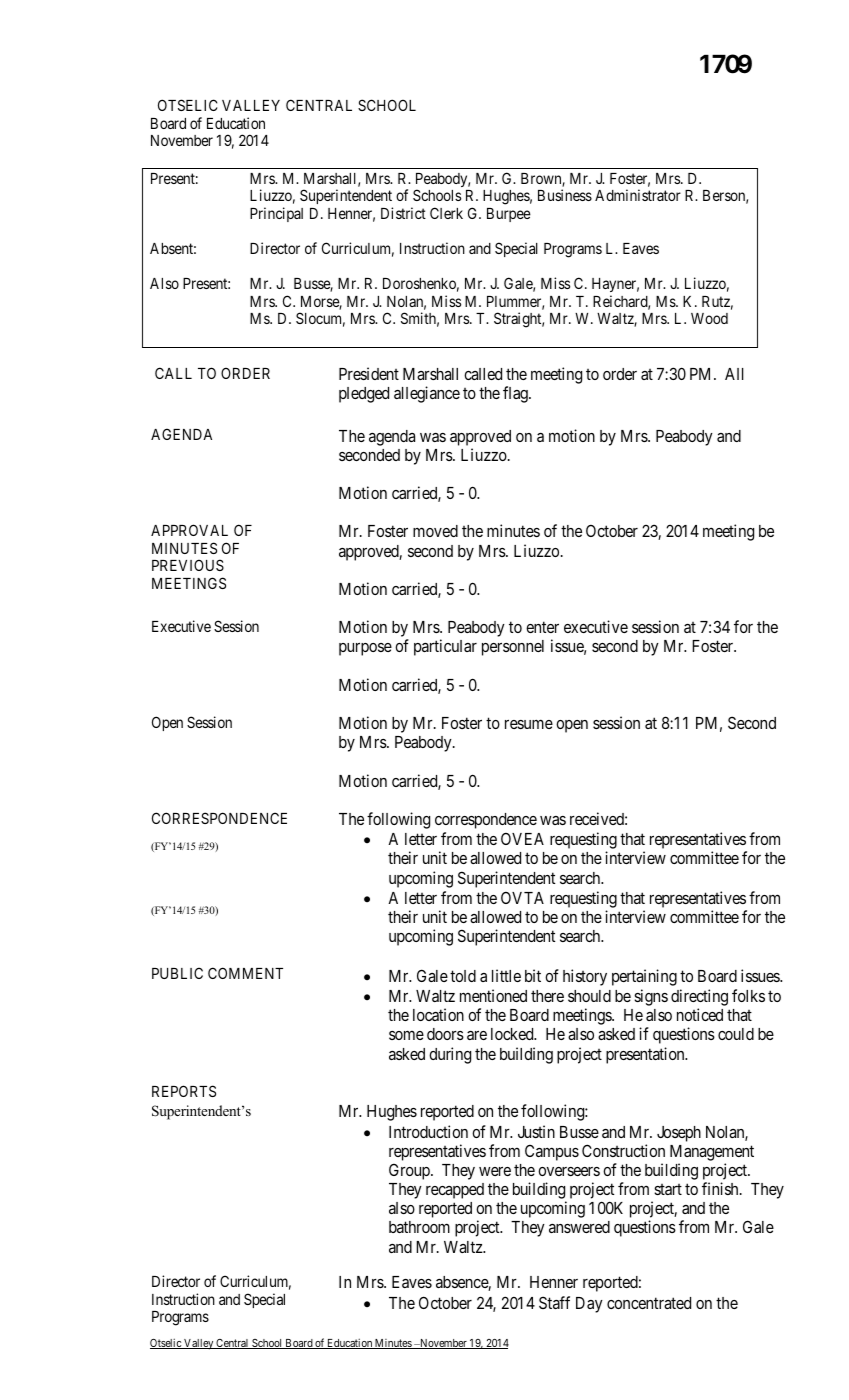 The height and width of the screenshot is (1400, 849). Describe the element at coordinates (419, 1227) in the screenshot. I see `bathroom` at that location.
